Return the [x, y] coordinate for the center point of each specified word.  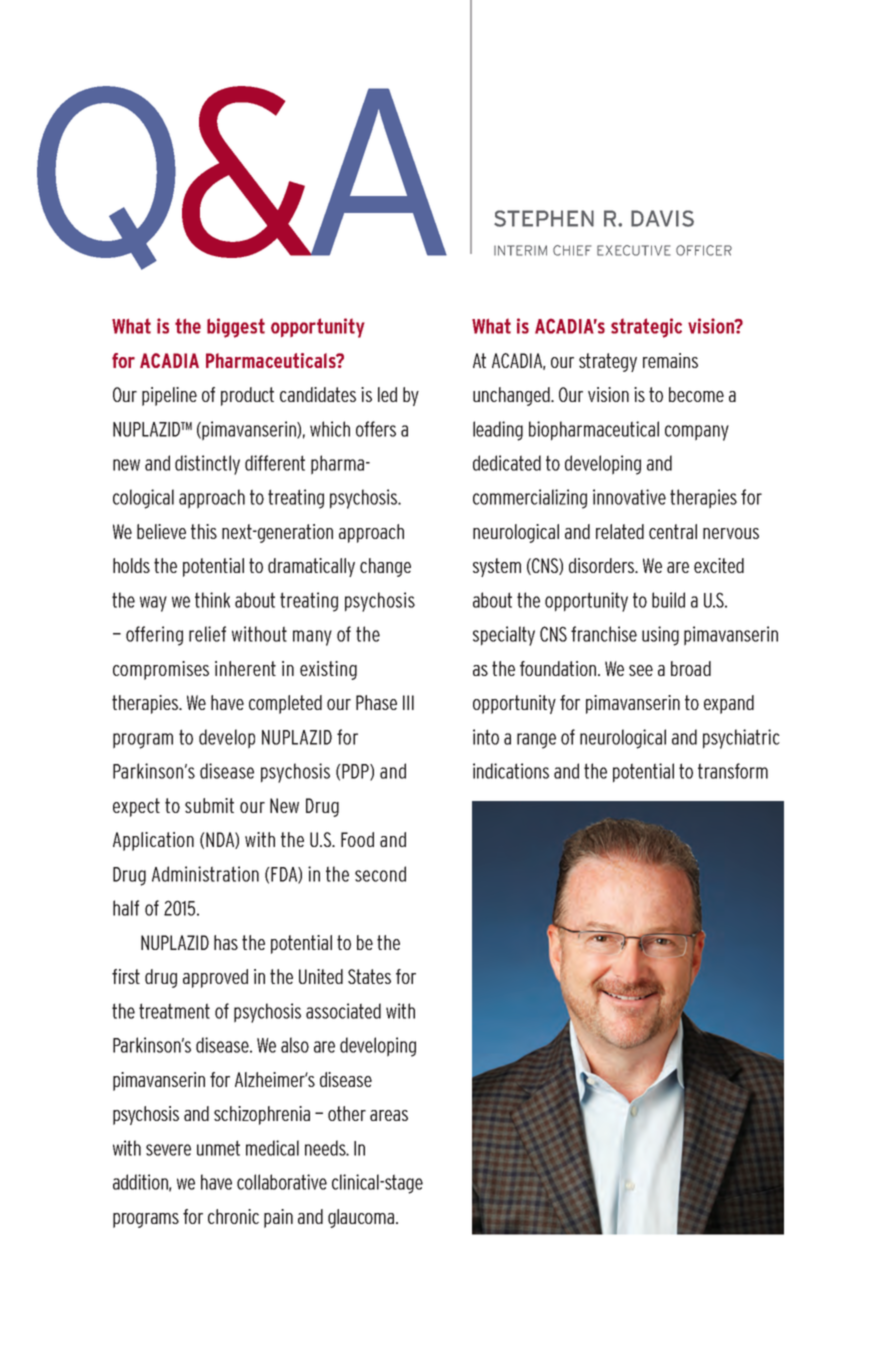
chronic [233, 1216]
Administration [205, 874]
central [673, 531]
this [204, 531]
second [380, 874]
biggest [236, 328]
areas [389, 1115]
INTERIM [520, 250]
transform [733, 771]
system [497, 567]
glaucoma [362, 1218]
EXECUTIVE [633, 250]
